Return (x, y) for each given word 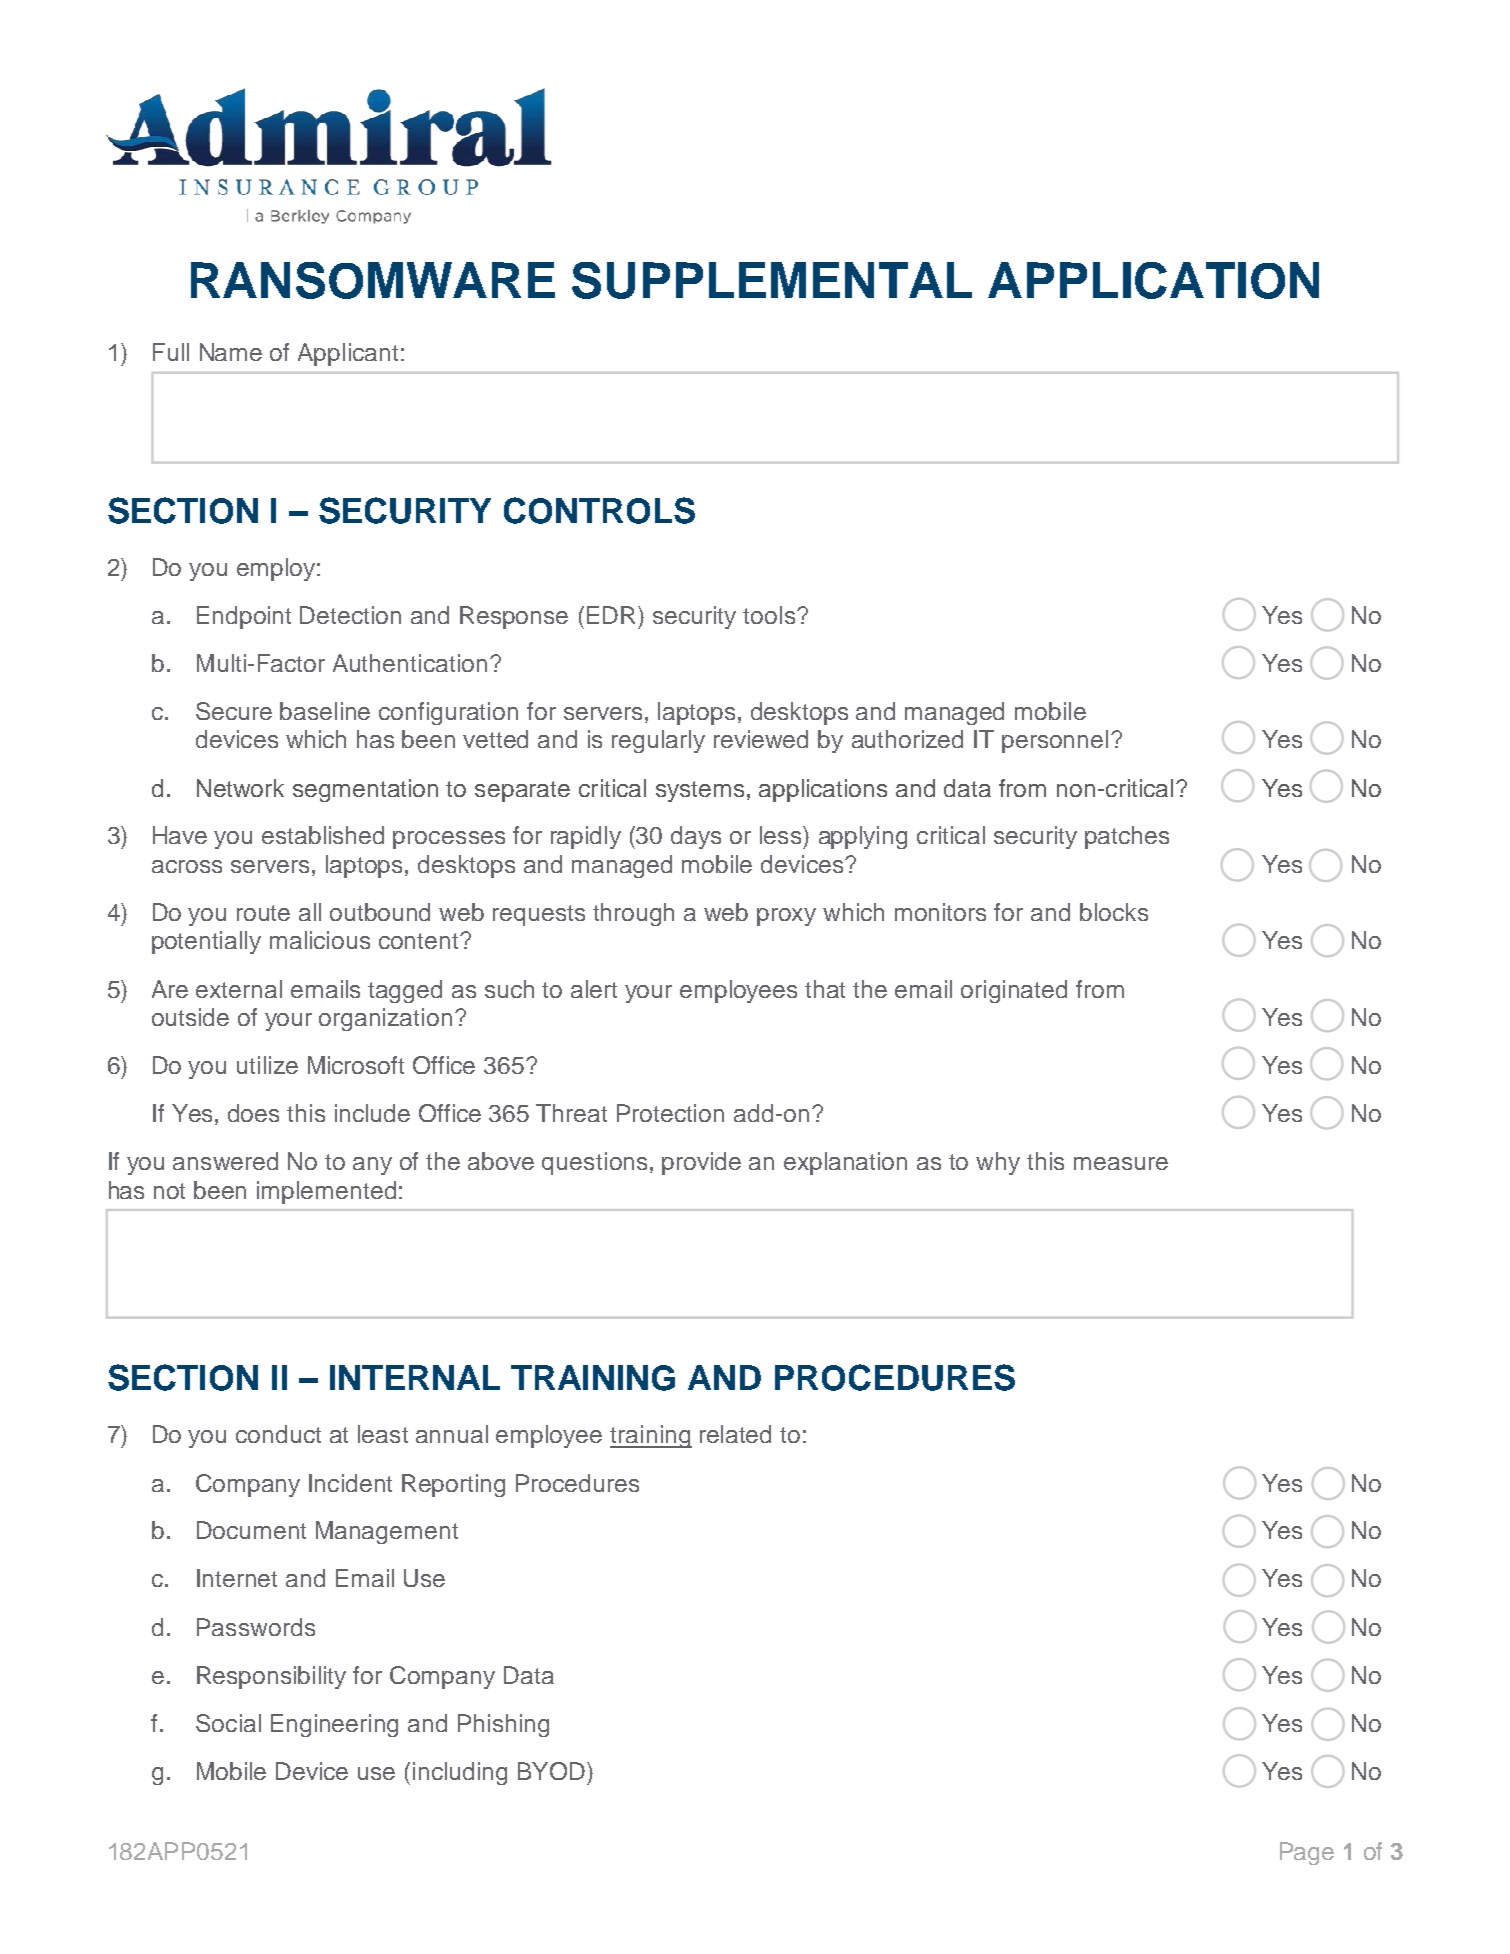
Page (1307, 1853)
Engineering (334, 1725)
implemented (326, 1192)
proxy (786, 917)
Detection (350, 615)
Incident (350, 1483)
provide (701, 1163)
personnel (1055, 741)
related (735, 1434)
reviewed (761, 739)
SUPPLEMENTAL (772, 280)
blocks (1114, 912)
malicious (320, 940)
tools (769, 615)
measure (1121, 1163)
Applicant (348, 354)
